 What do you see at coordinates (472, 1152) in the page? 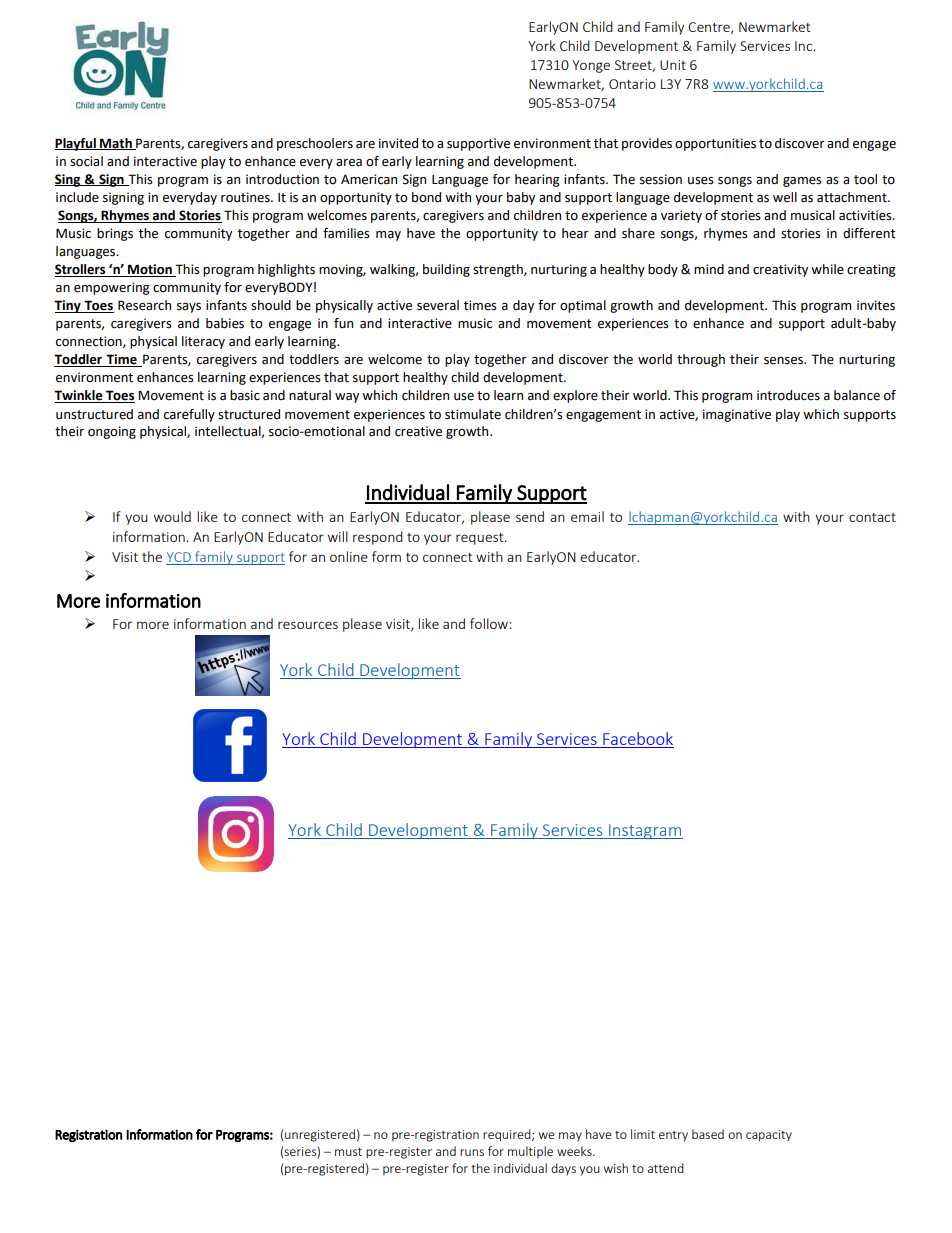
I see `runs` at bounding box center [472, 1152].
